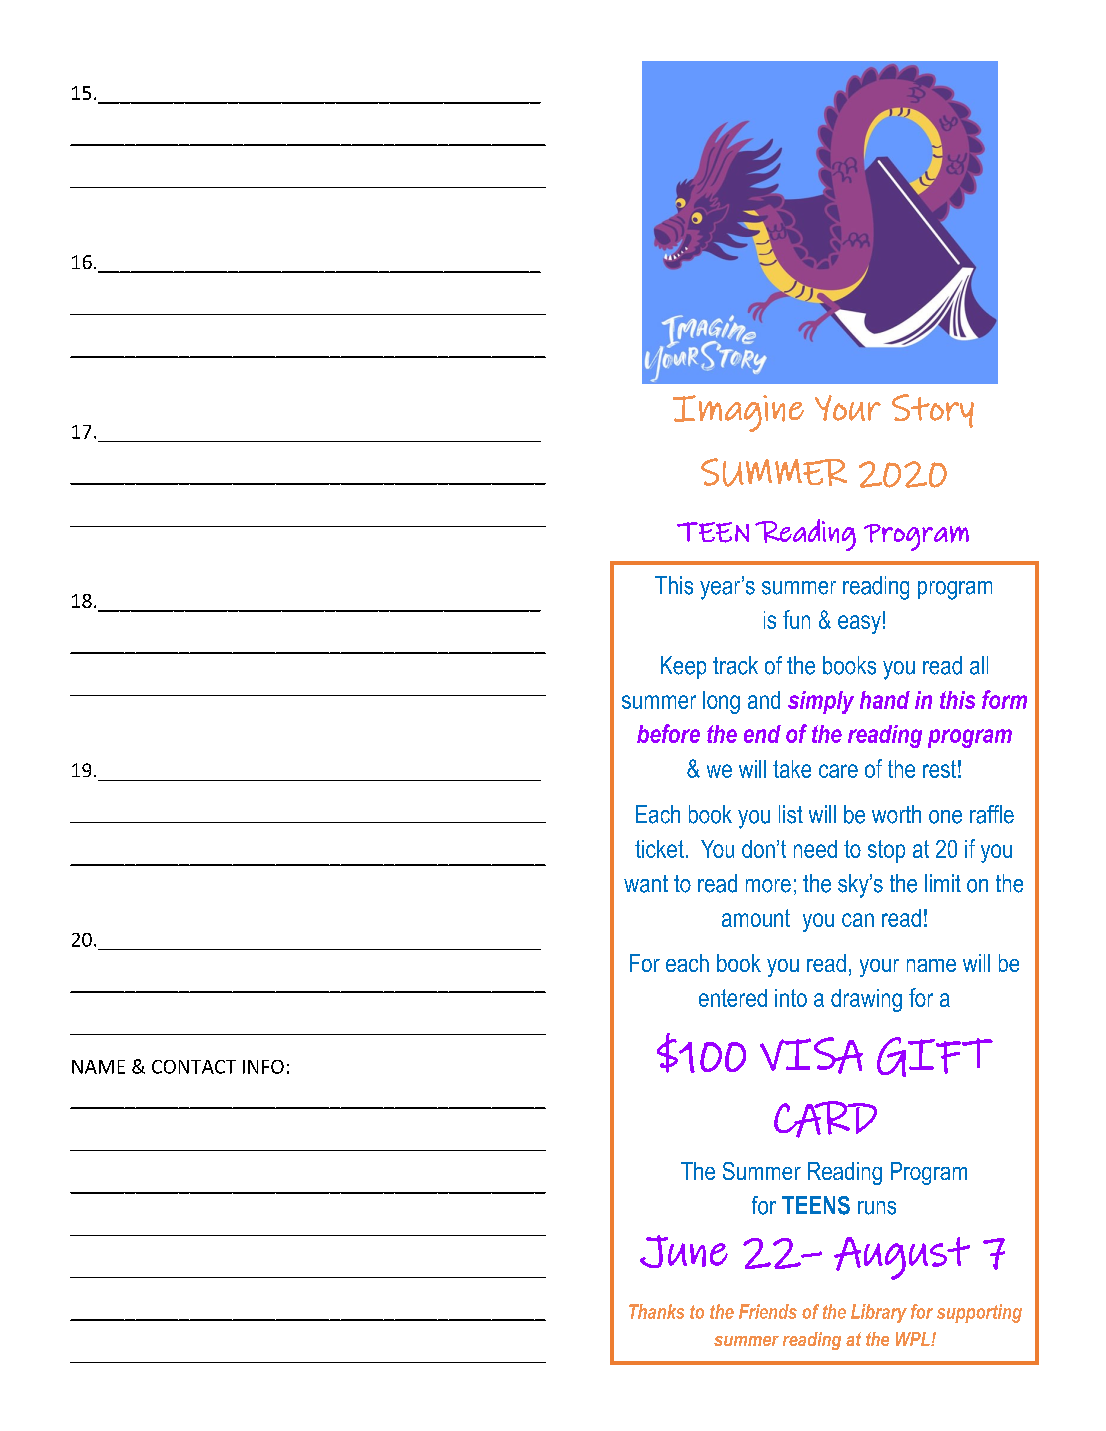  Describe the element at coordinates (796, 619) in the document. I see `fun` at that location.
